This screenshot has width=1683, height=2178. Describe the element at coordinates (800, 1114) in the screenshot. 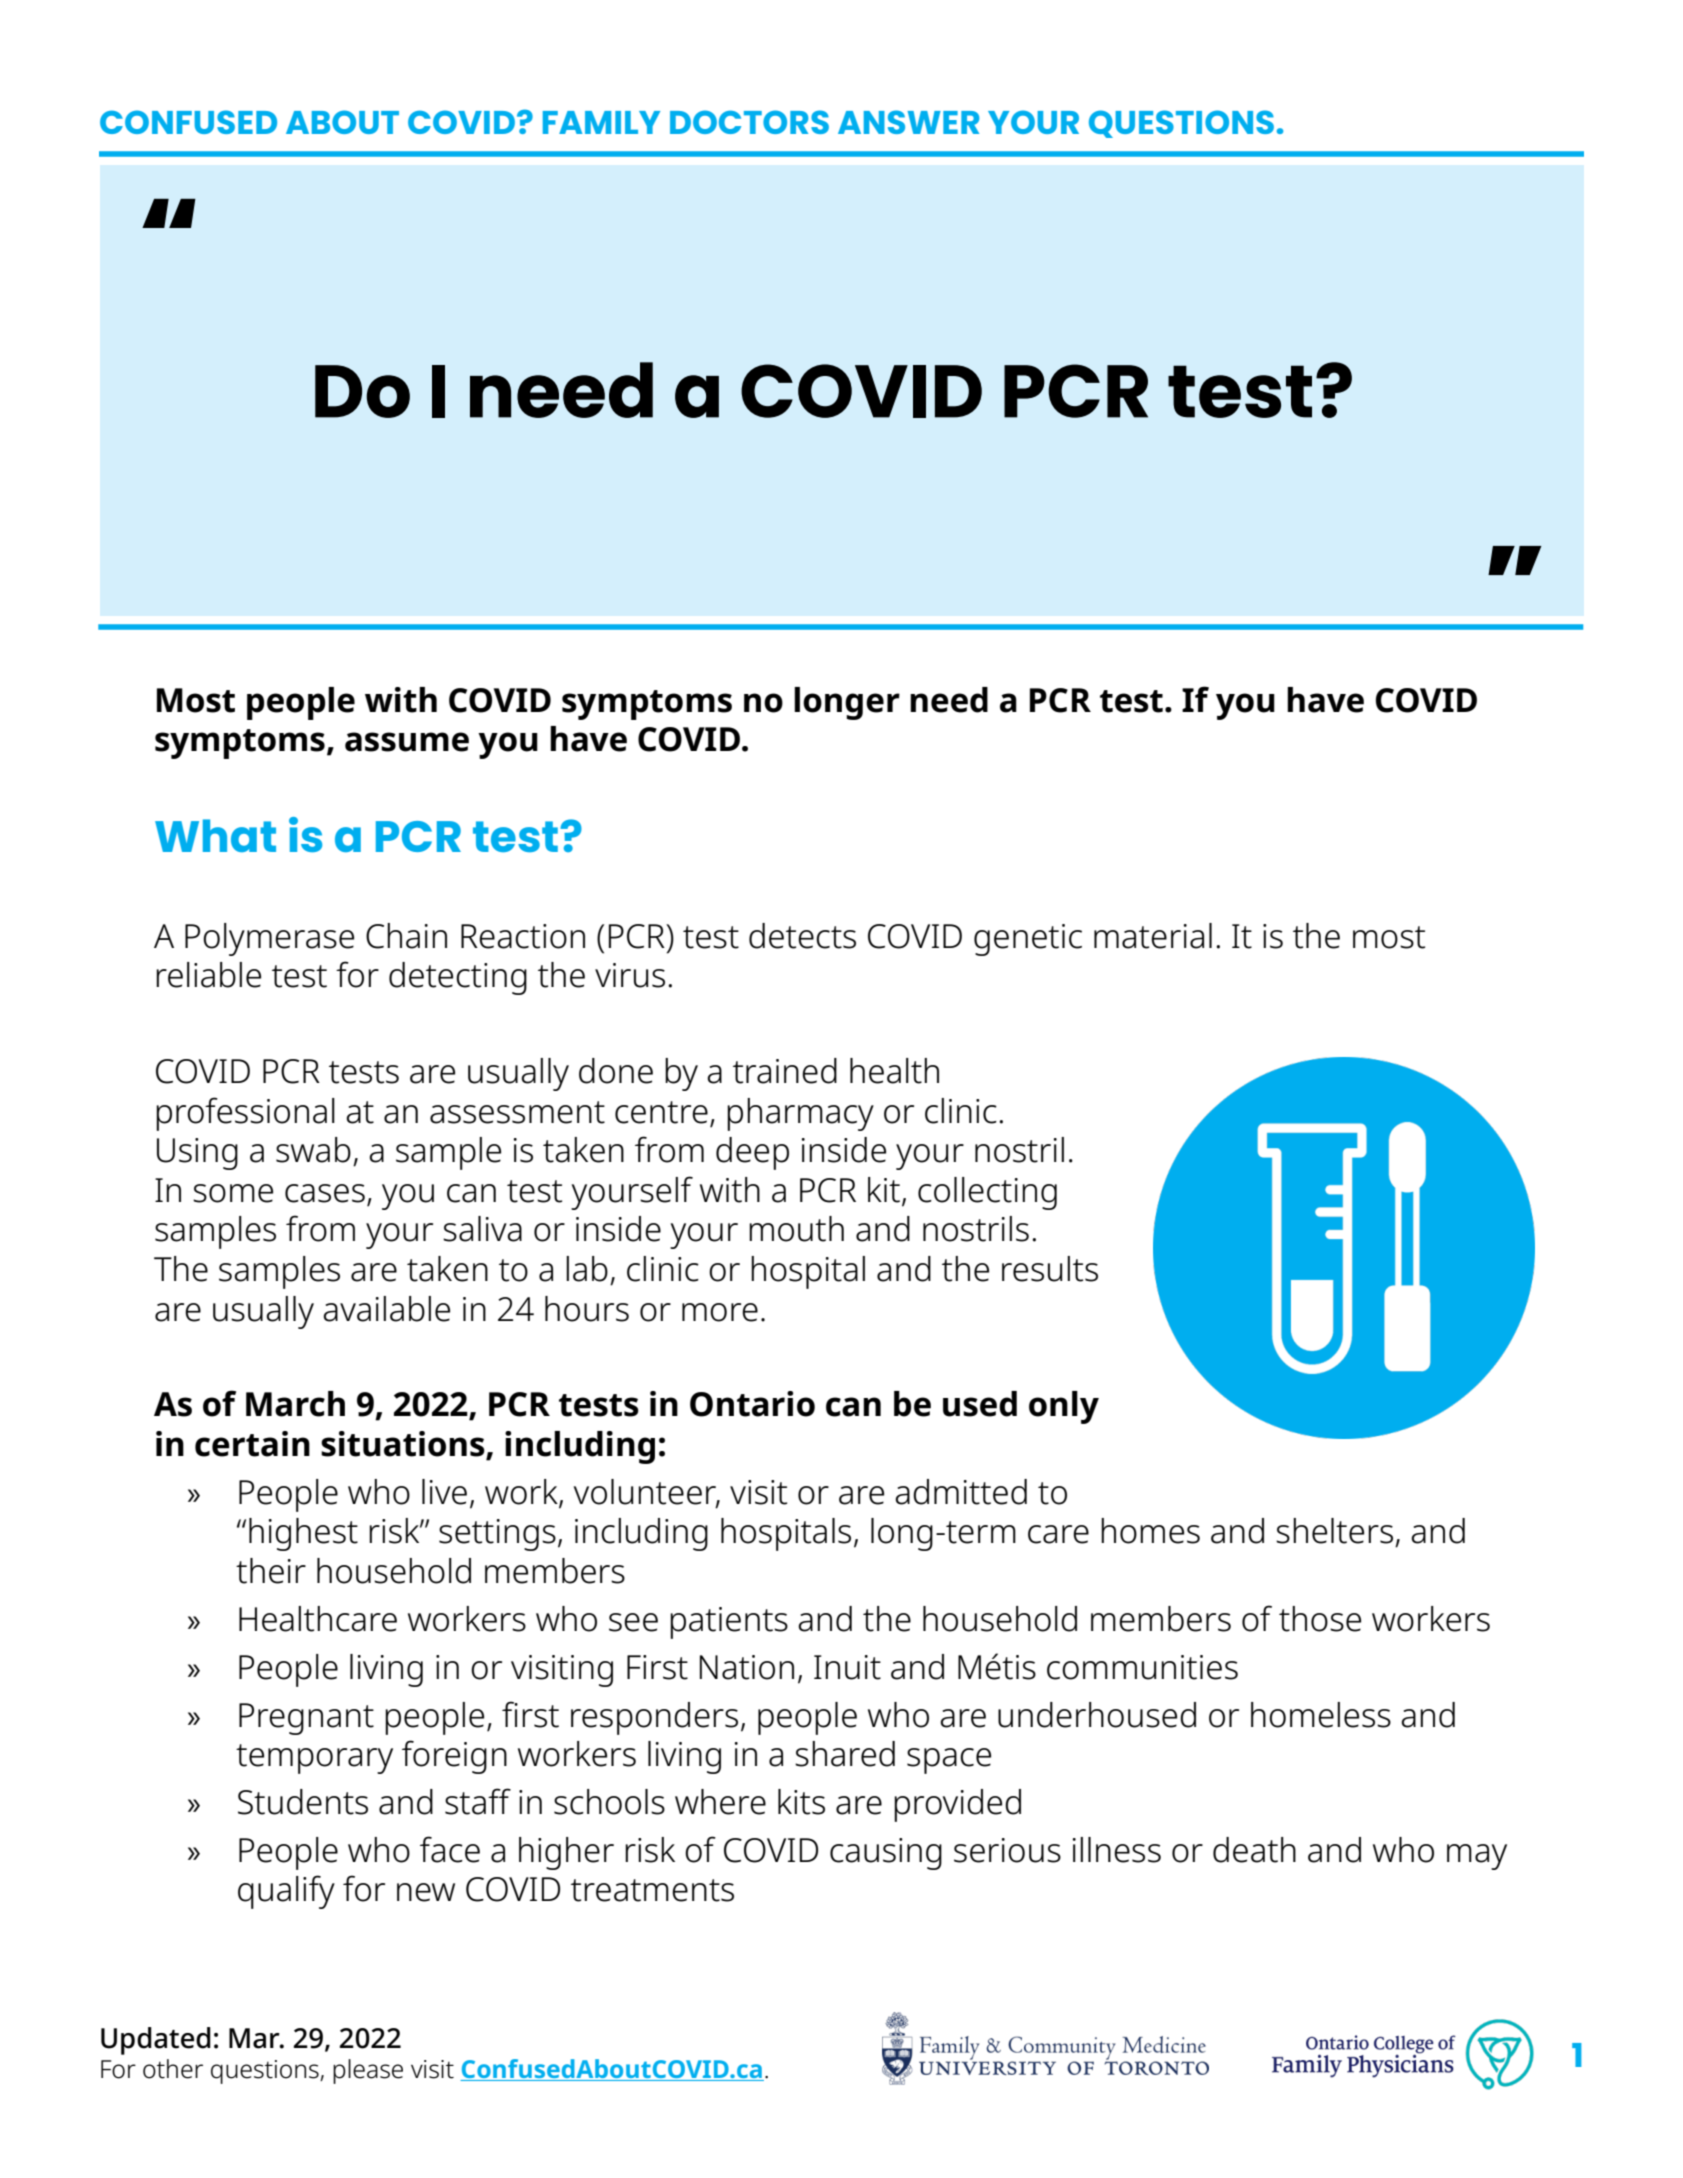

I see `pharmacy` at that location.
